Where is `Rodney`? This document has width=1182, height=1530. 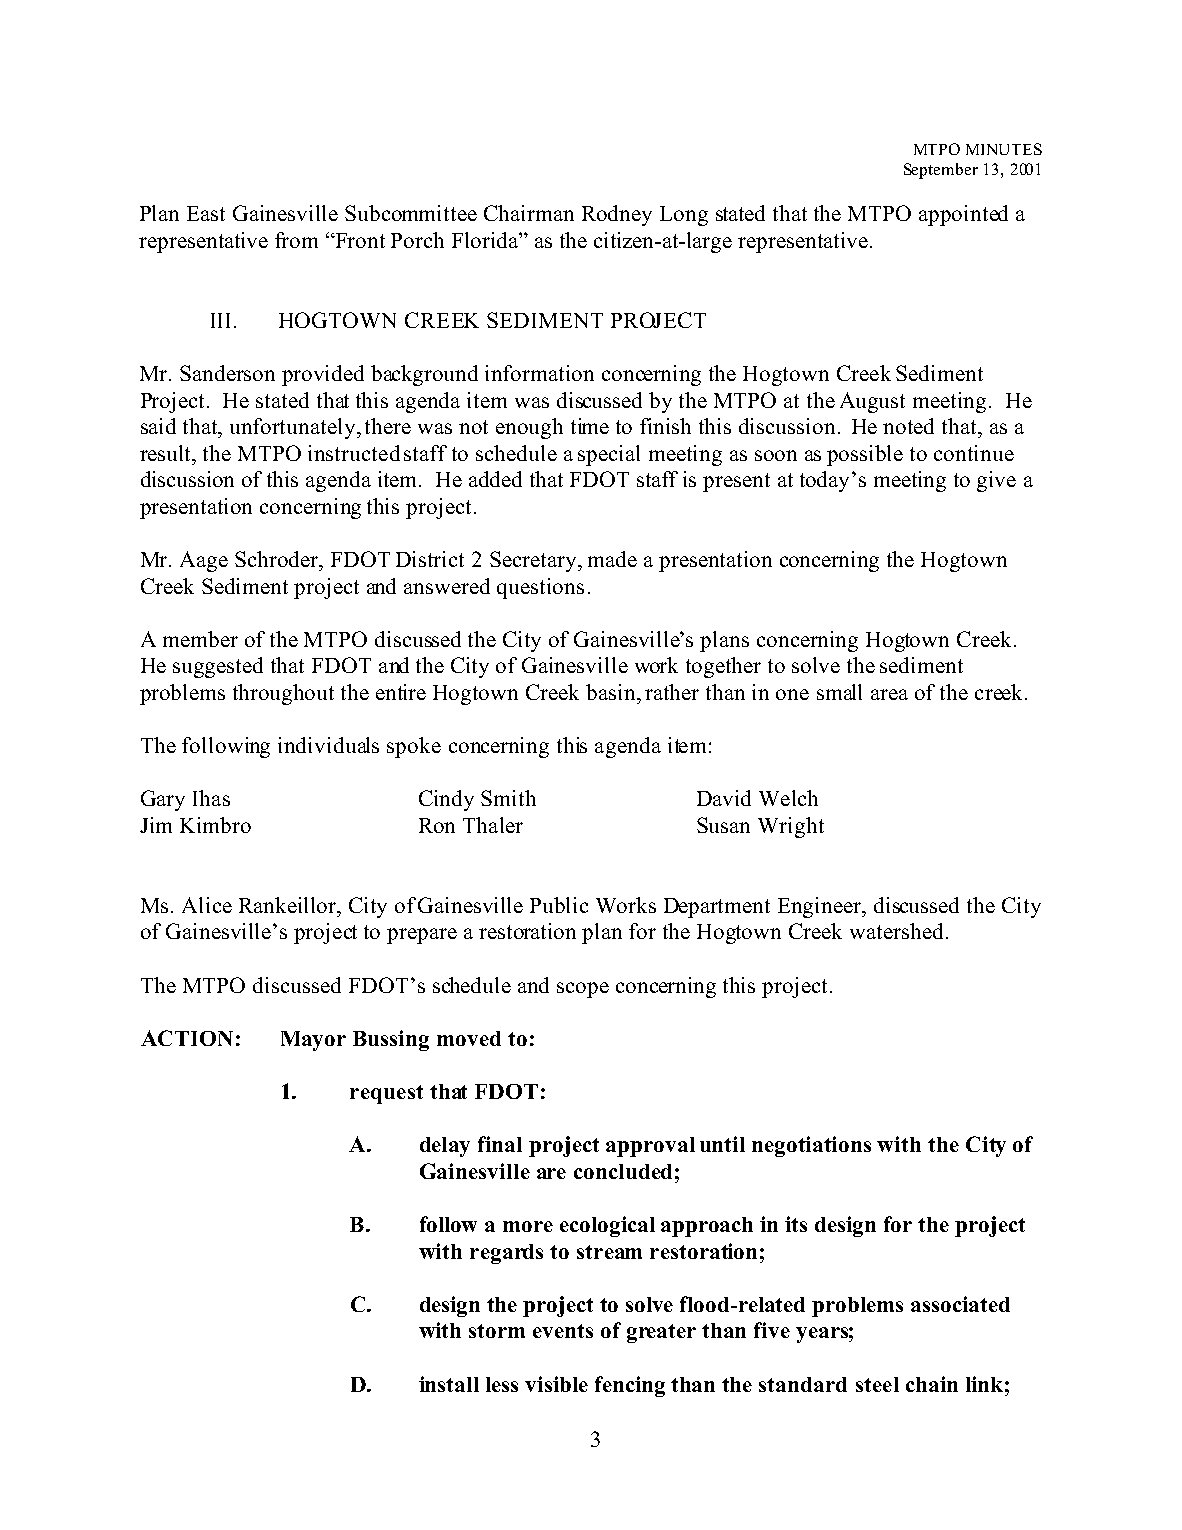 Rodney is located at coordinates (617, 215).
